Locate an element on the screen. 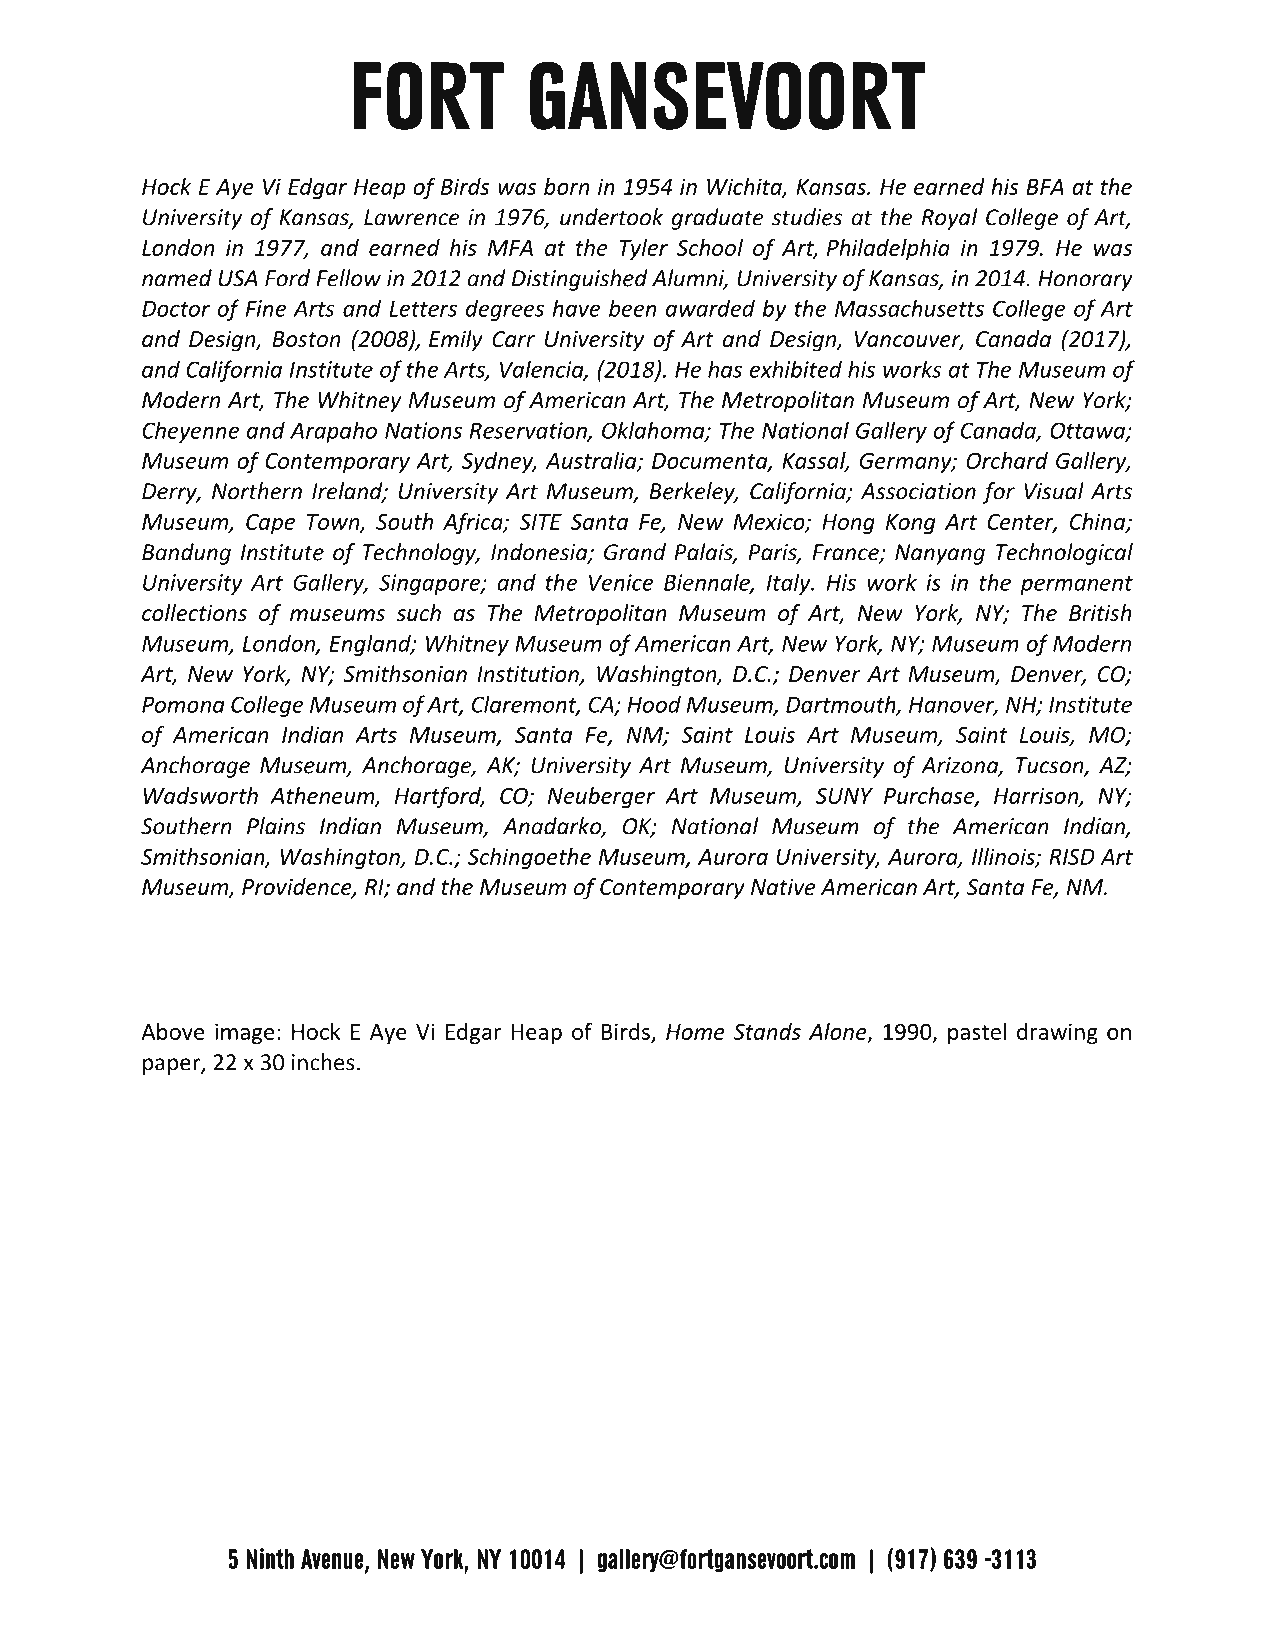 This screenshot has height=1646, width=1272. undertook is located at coordinates (611, 217).
